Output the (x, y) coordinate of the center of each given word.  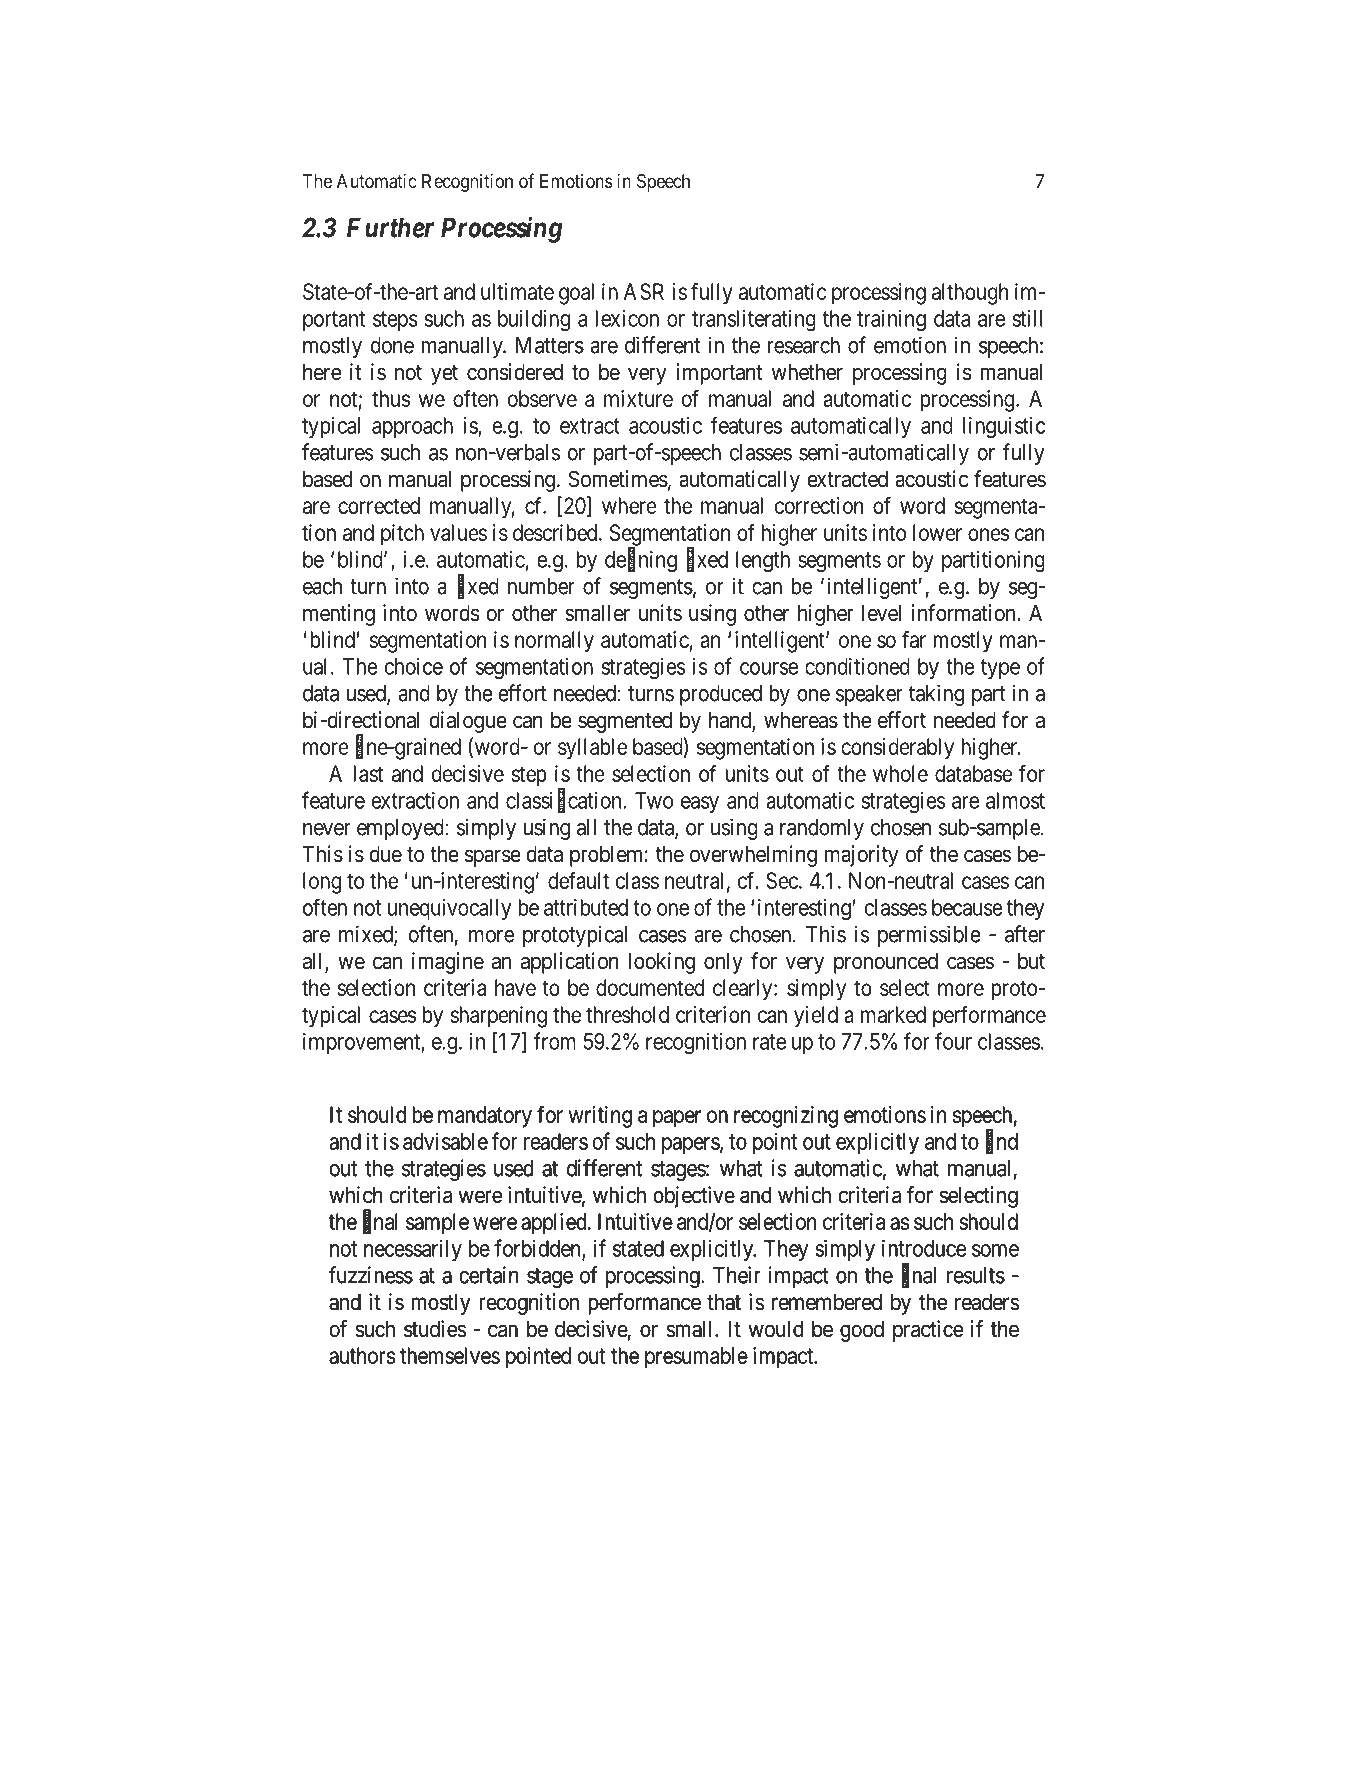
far (914, 639)
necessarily (413, 1250)
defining (641, 561)
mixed (367, 935)
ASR (644, 291)
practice (928, 1331)
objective (694, 1197)
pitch (402, 535)
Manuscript (688, 1626)
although (970, 294)
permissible (929, 936)
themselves (450, 1355)
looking (661, 963)
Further (390, 227)
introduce (924, 1248)
